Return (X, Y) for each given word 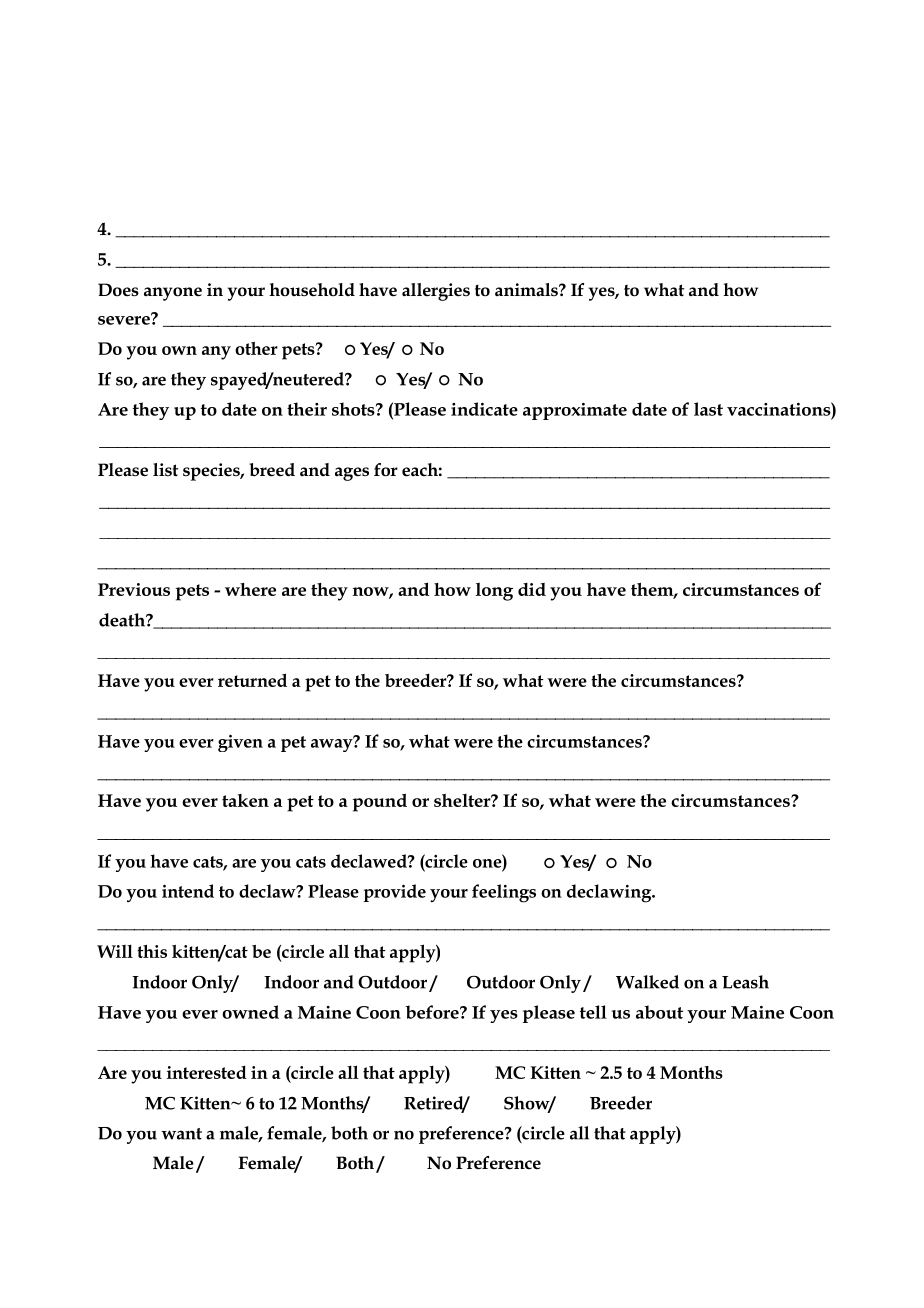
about (659, 1012)
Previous (134, 589)
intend (188, 891)
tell (593, 1012)
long (494, 592)
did (532, 589)
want (181, 1134)
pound (380, 802)
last (708, 409)
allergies (436, 292)
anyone (173, 294)
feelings (504, 893)
